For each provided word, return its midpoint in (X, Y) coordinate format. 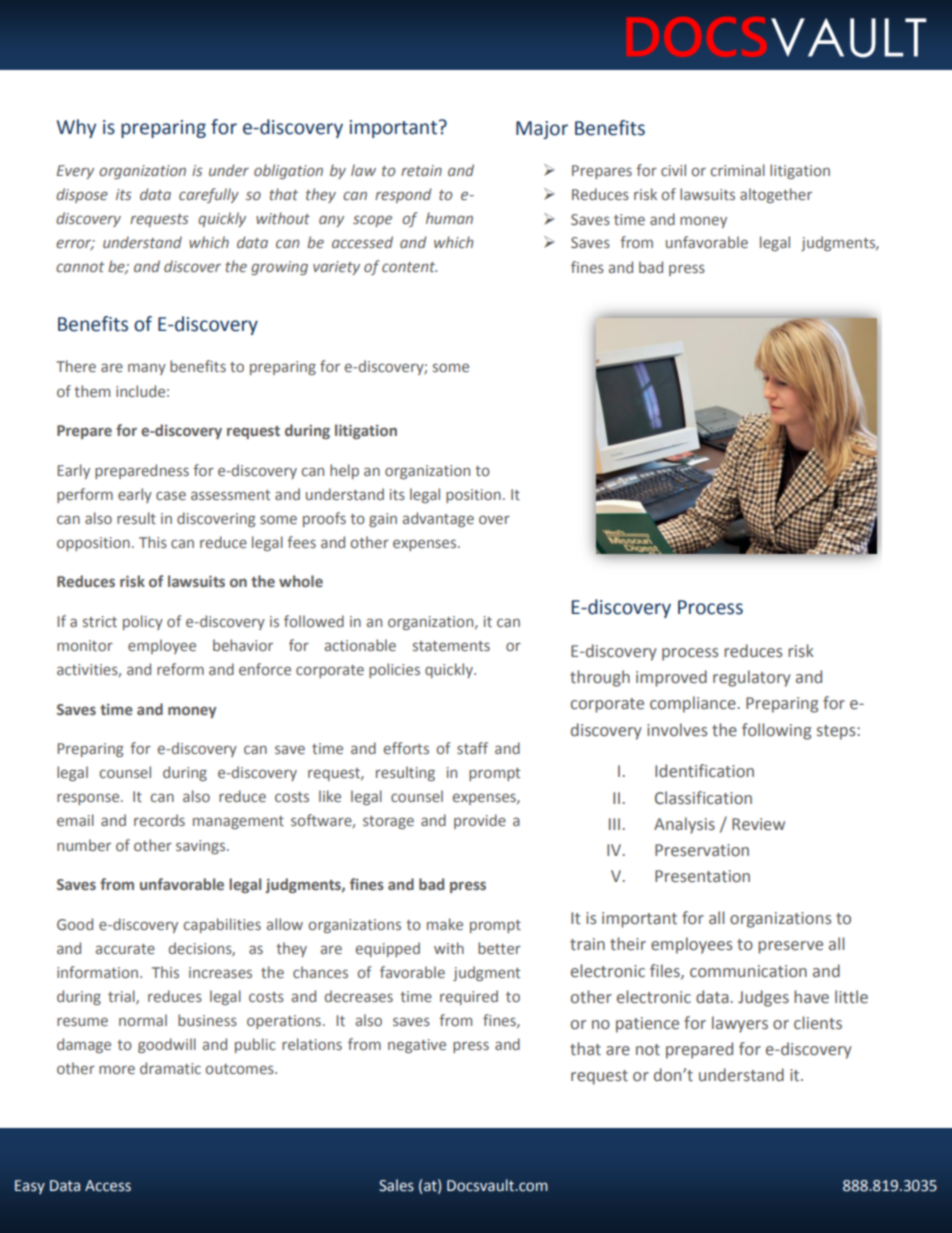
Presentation (702, 876)
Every (75, 172)
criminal (737, 170)
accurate (125, 949)
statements (451, 646)
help (344, 471)
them (92, 391)
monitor (85, 645)
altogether (776, 195)
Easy (30, 1187)
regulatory (752, 678)
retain (421, 170)
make (445, 924)
